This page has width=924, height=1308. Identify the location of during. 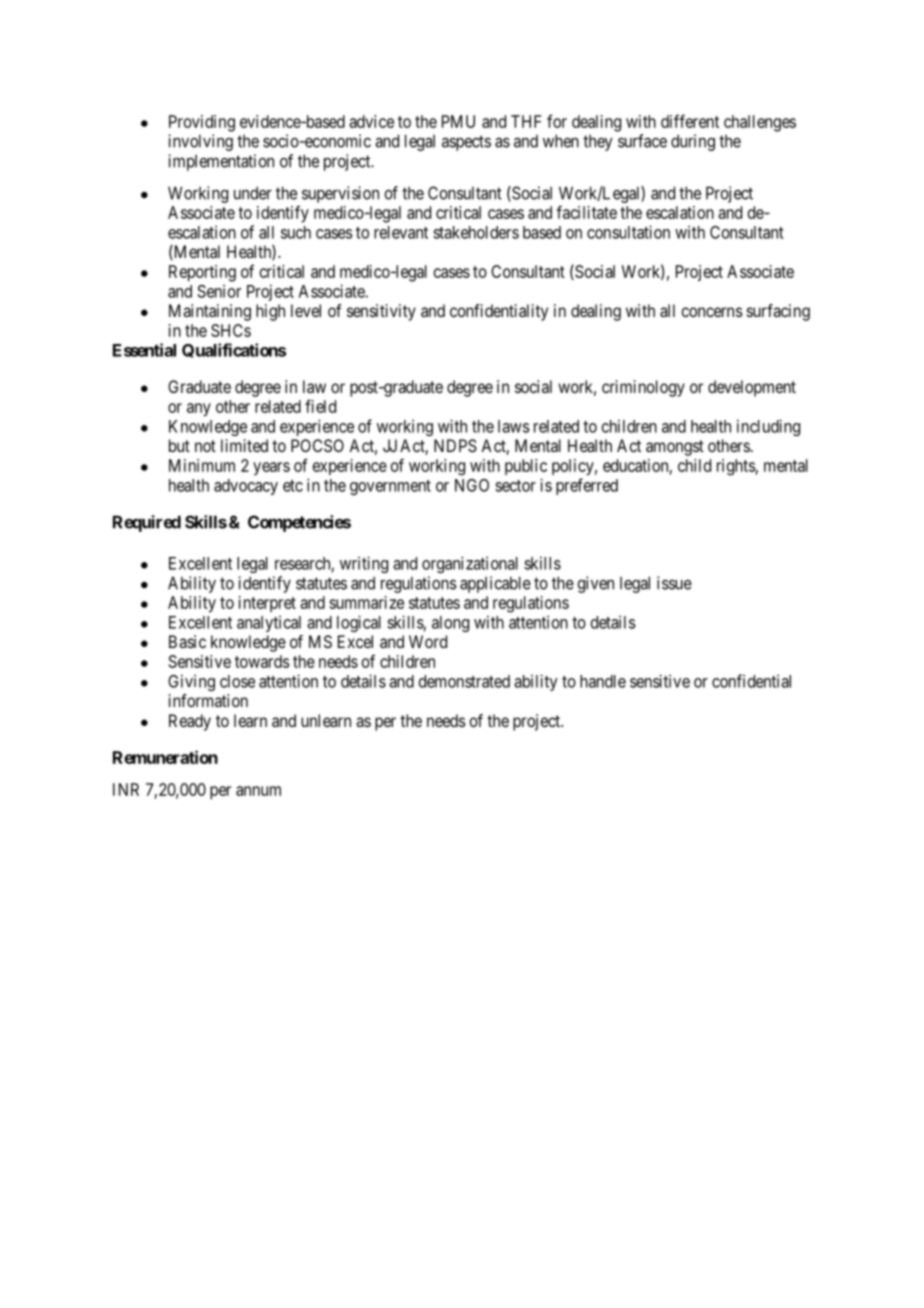
(693, 142).
